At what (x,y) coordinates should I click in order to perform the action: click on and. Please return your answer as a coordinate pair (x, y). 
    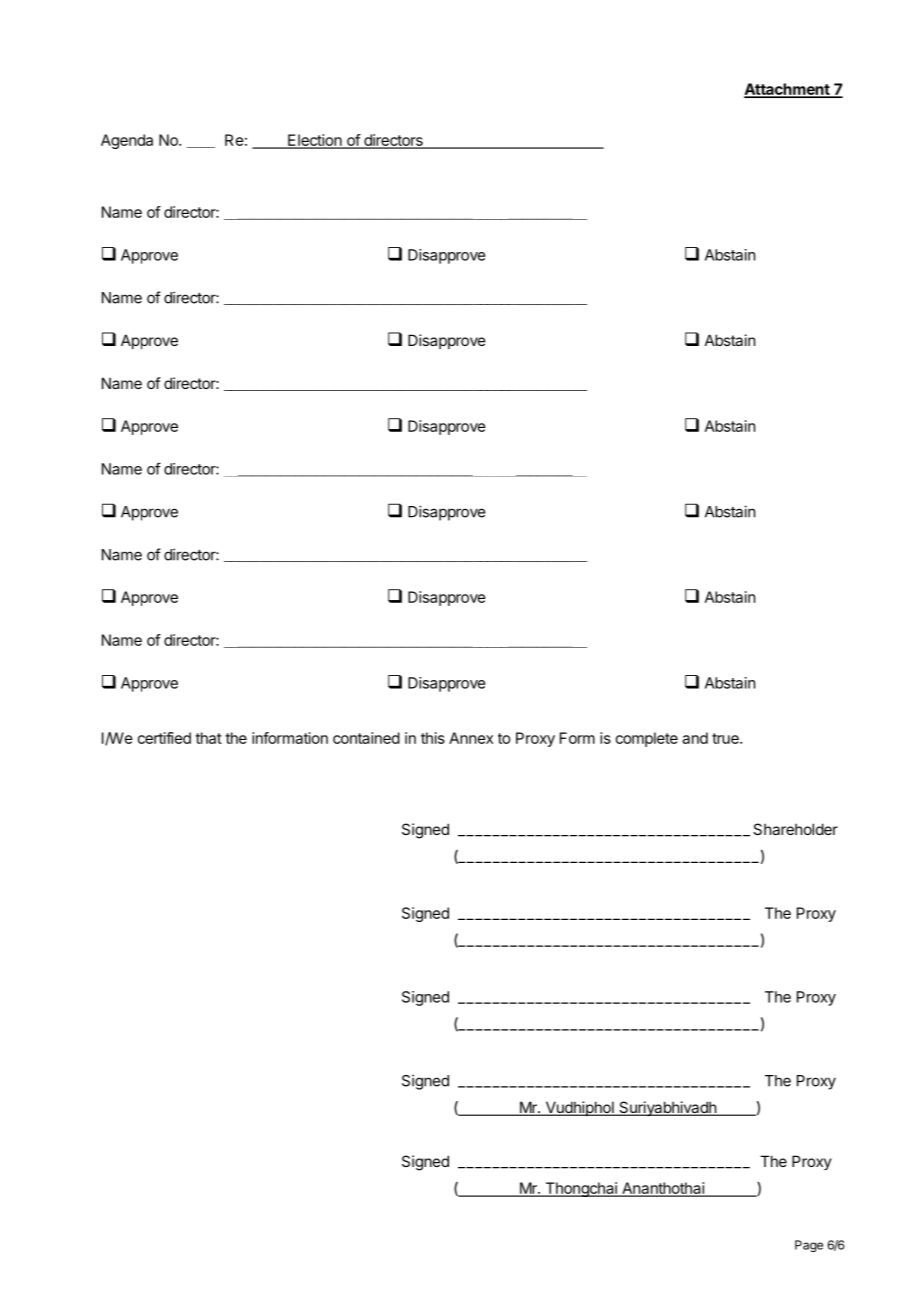
    Looking at the image, I should click on (695, 738).
